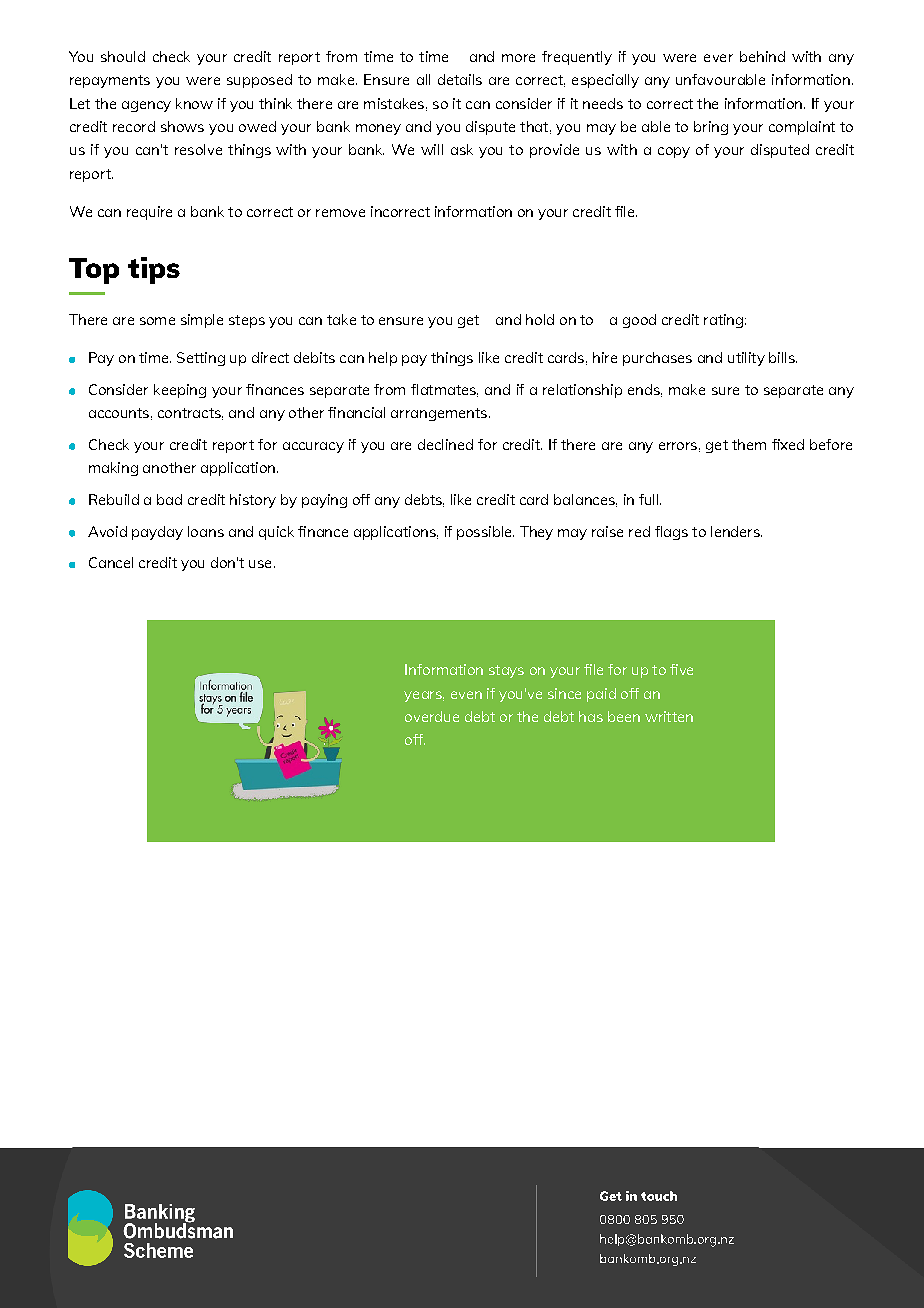  I want to click on hold, so click(540, 319).
